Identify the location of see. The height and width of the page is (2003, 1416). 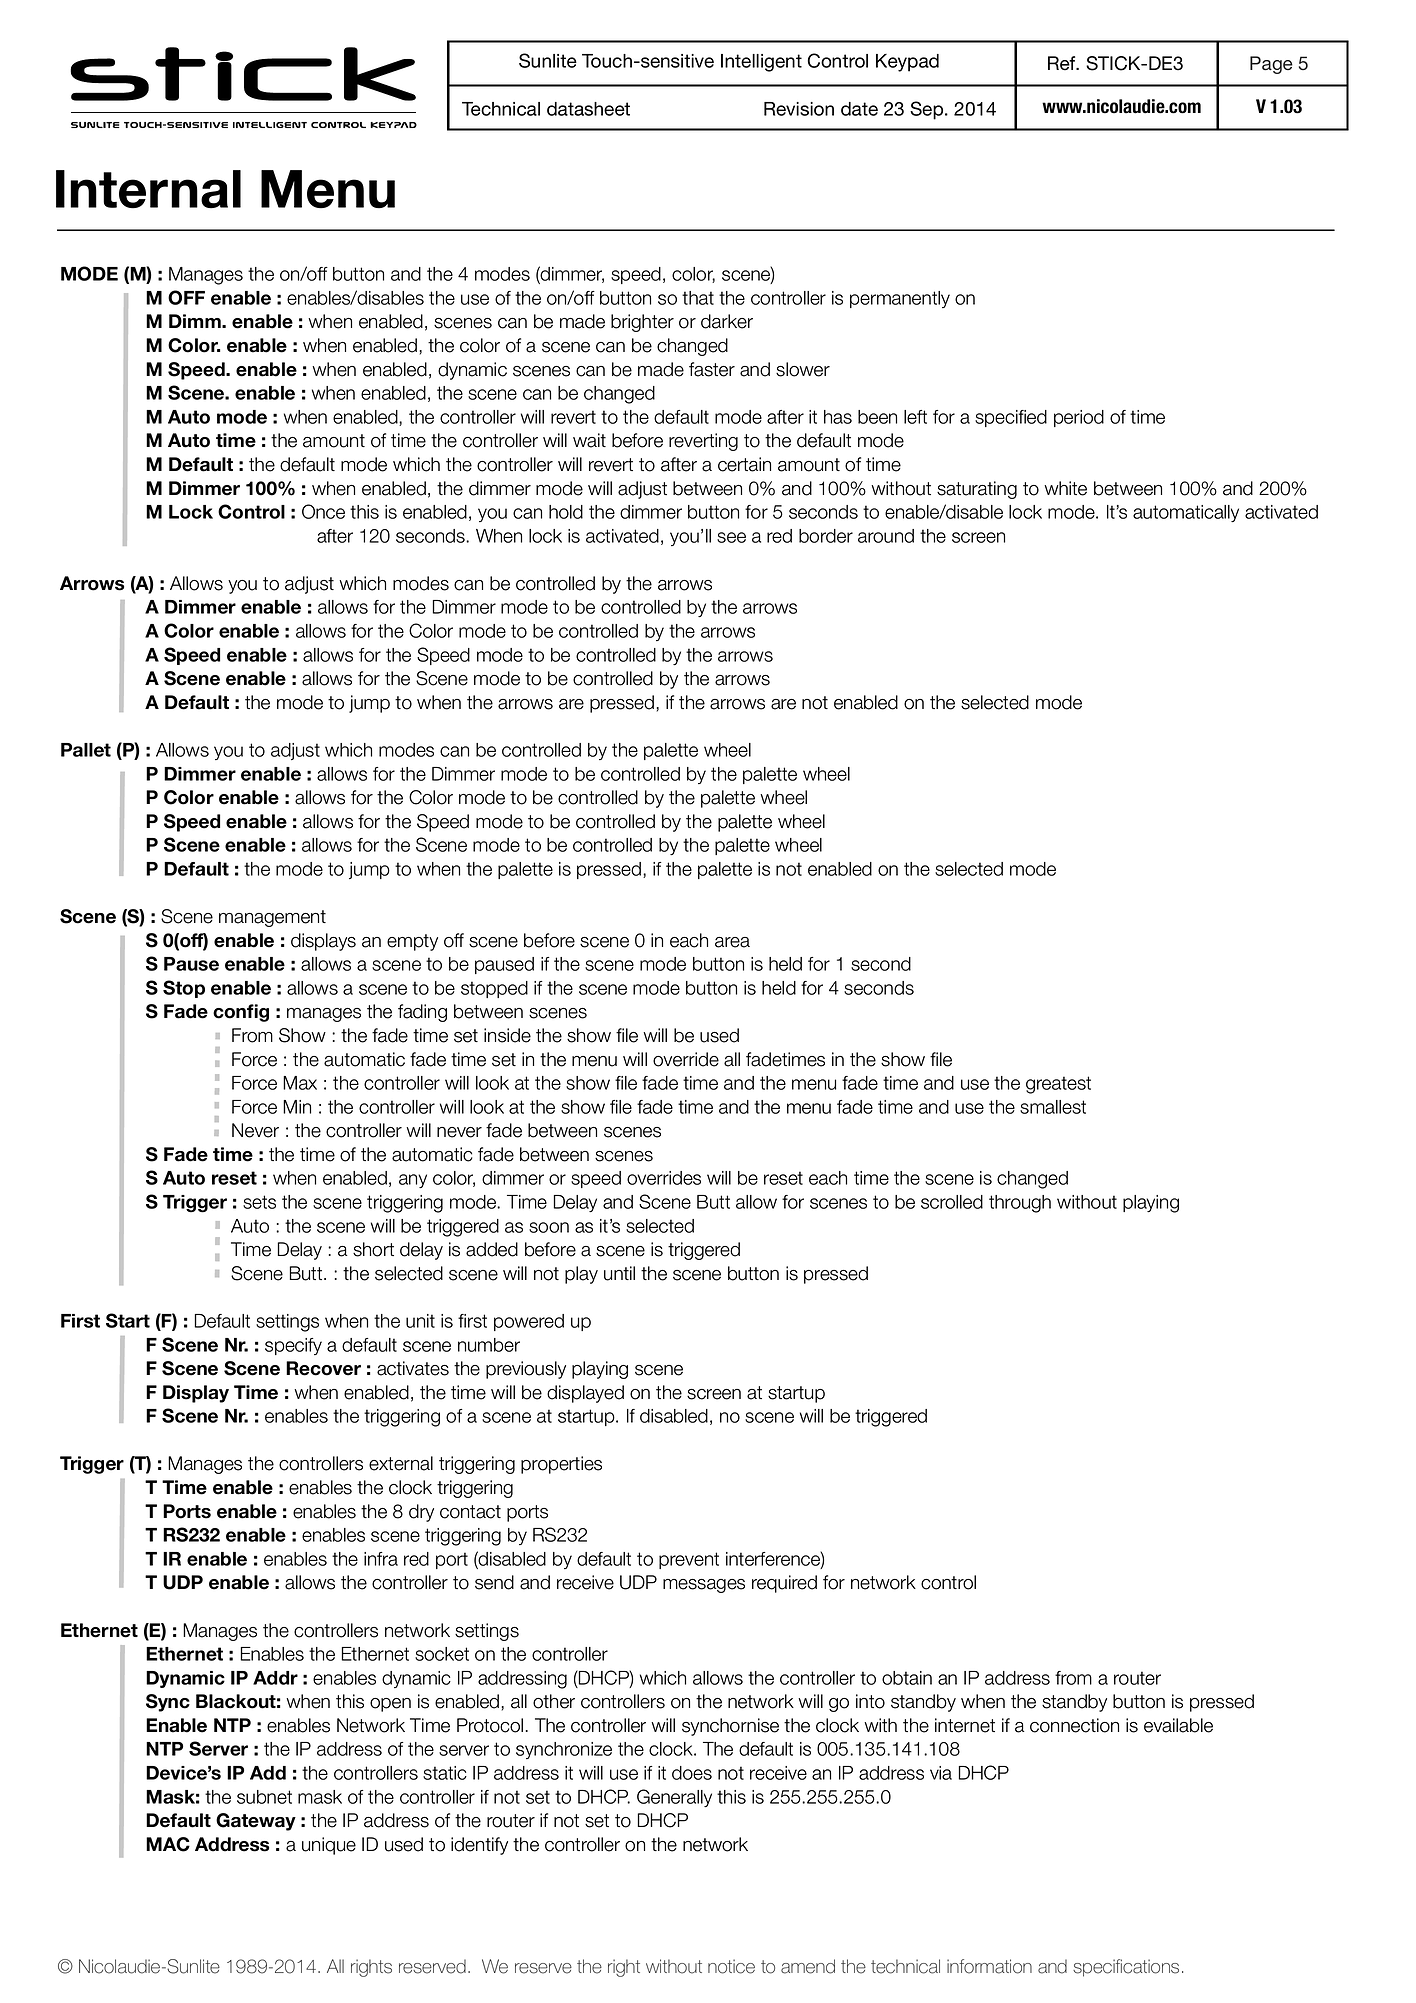
(731, 537).
